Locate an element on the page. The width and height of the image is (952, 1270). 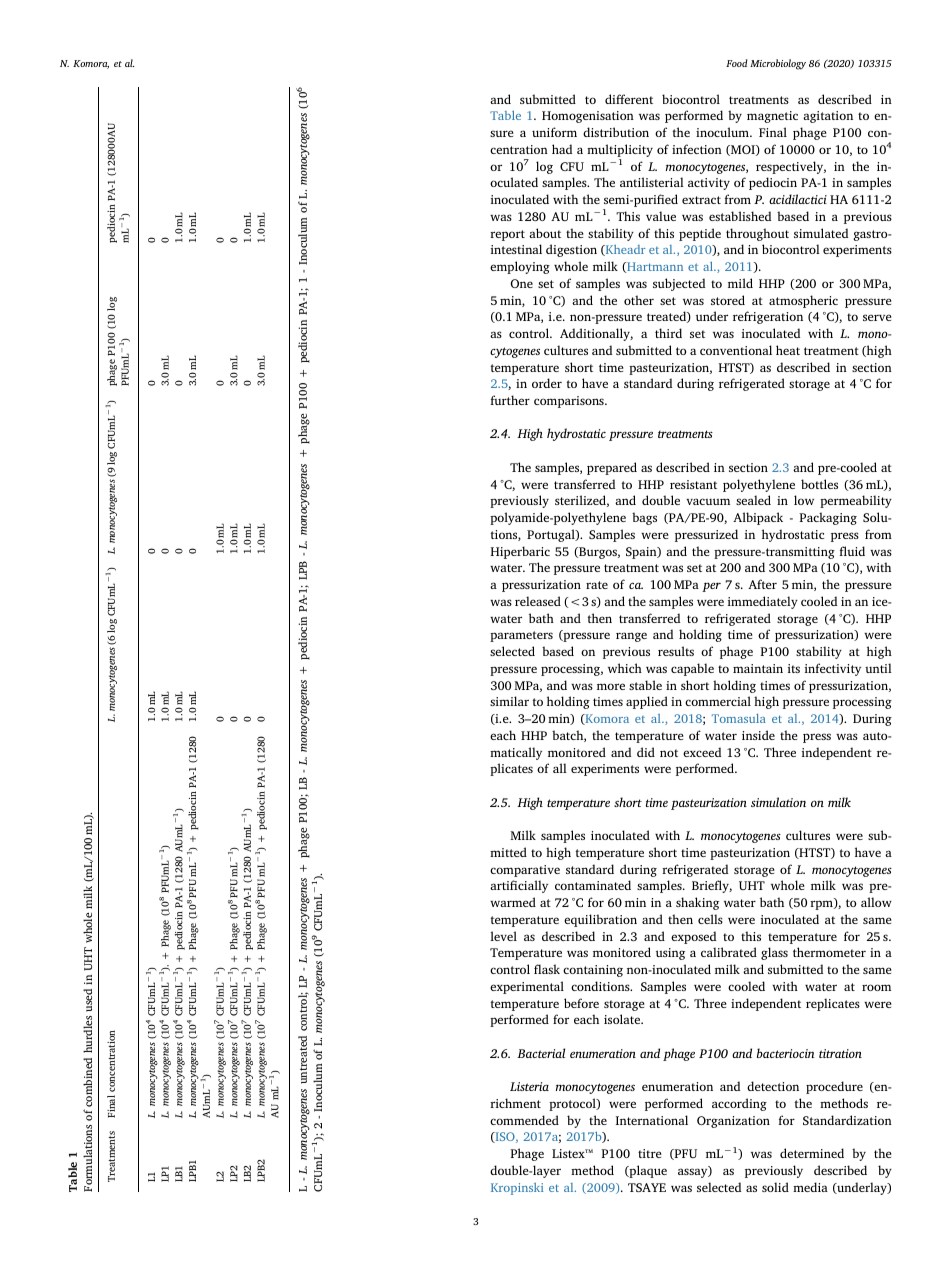
Bacterial is located at coordinates (541, 1053).
